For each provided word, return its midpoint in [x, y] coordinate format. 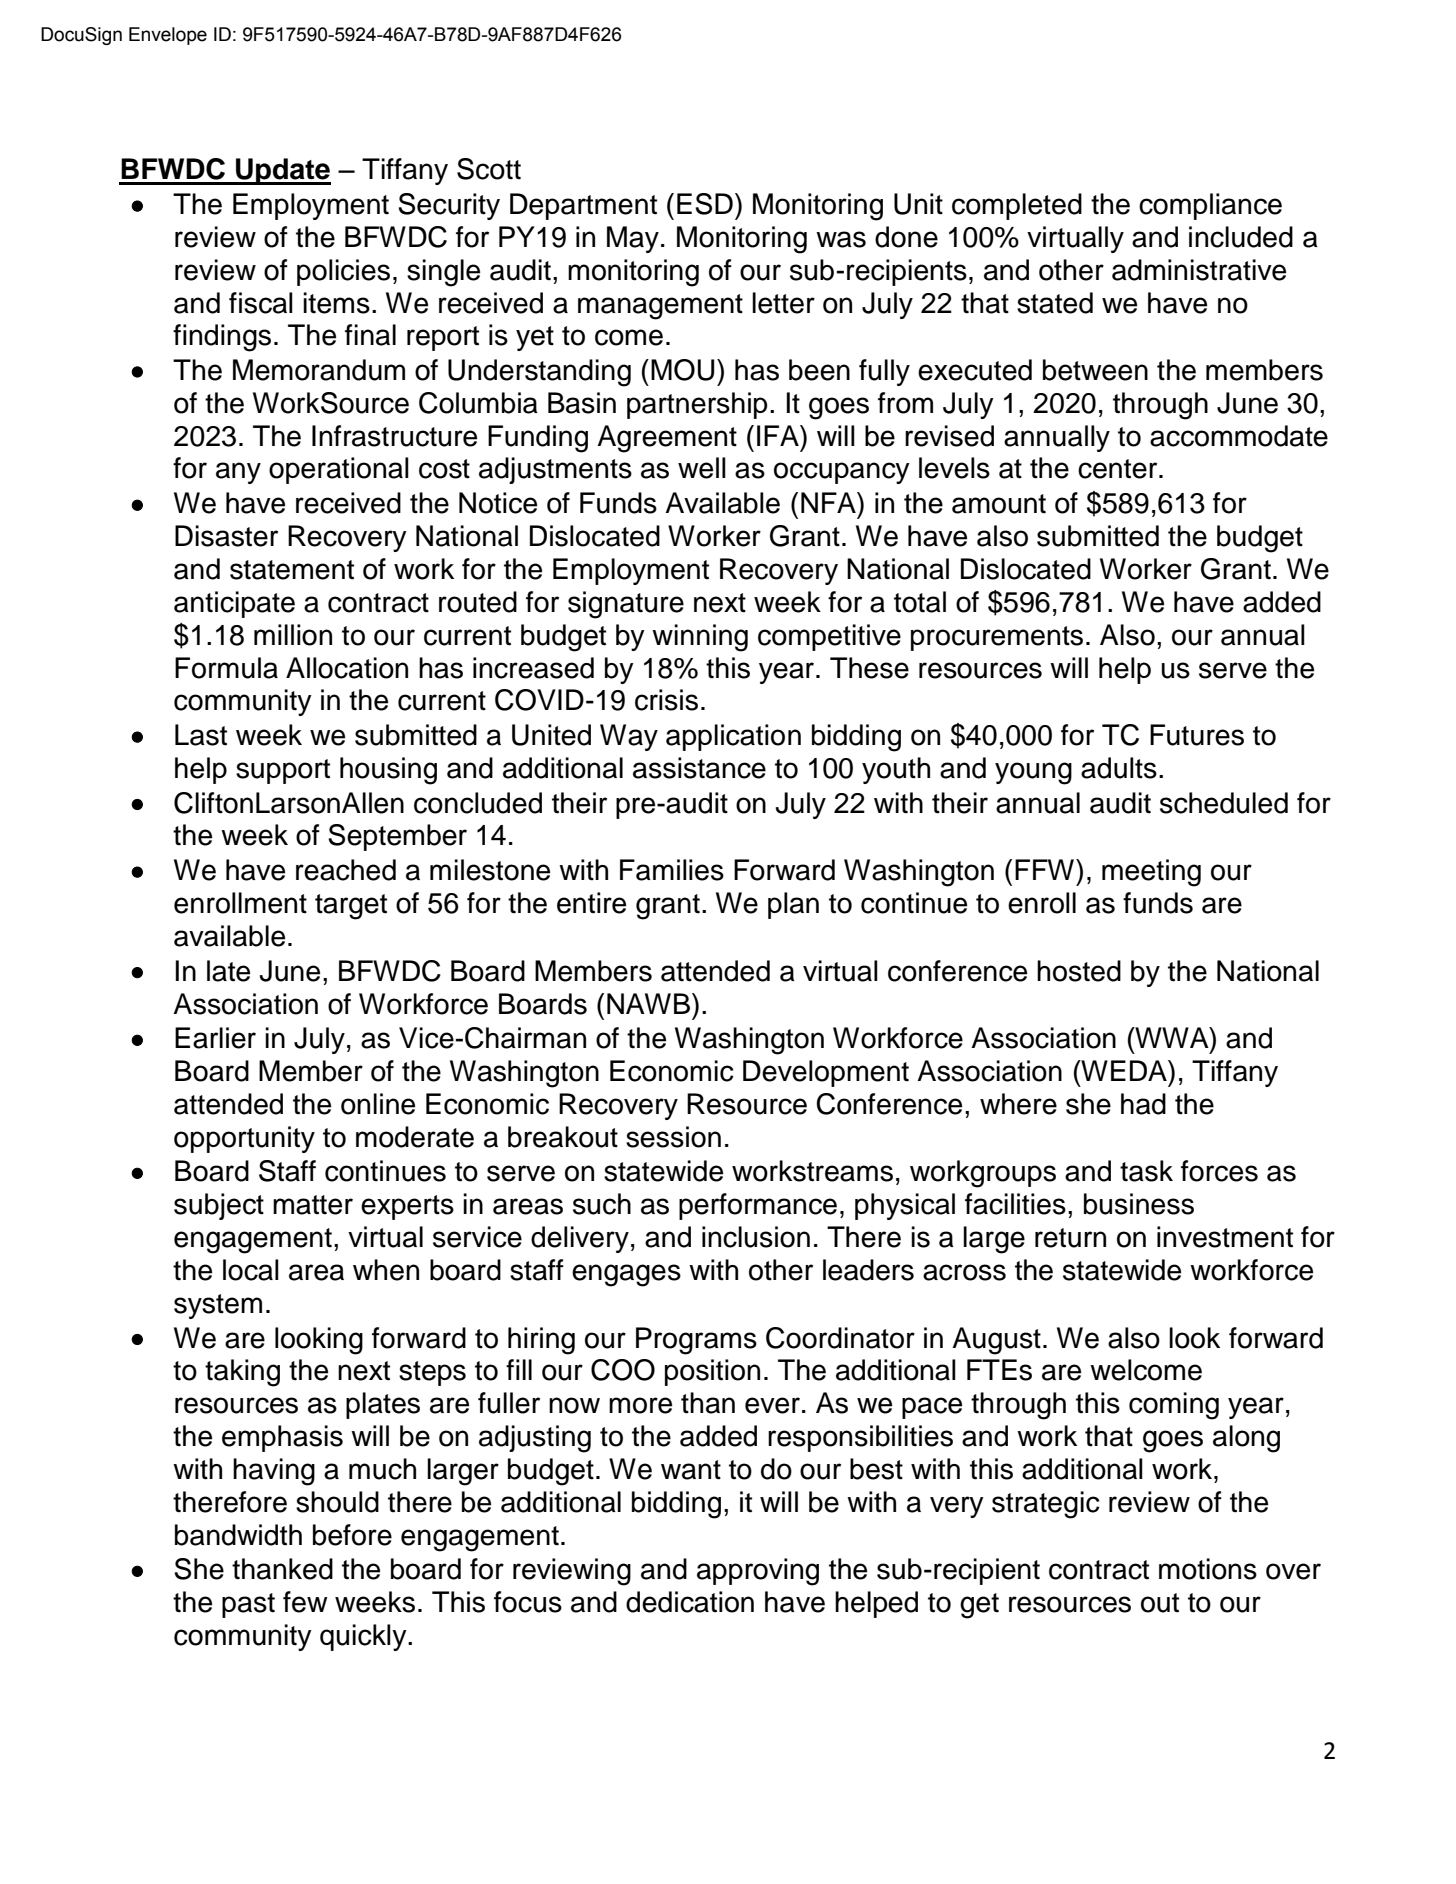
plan [793, 905]
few [305, 1602]
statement [292, 570]
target [351, 907]
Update [282, 171]
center [1119, 469]
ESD [705, 204]
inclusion [756, 1237]
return [1070, 1238]
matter [313, 1205]
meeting [1151, 873]
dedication [690, 1602]
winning [700, 638]
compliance [1210, 206]
